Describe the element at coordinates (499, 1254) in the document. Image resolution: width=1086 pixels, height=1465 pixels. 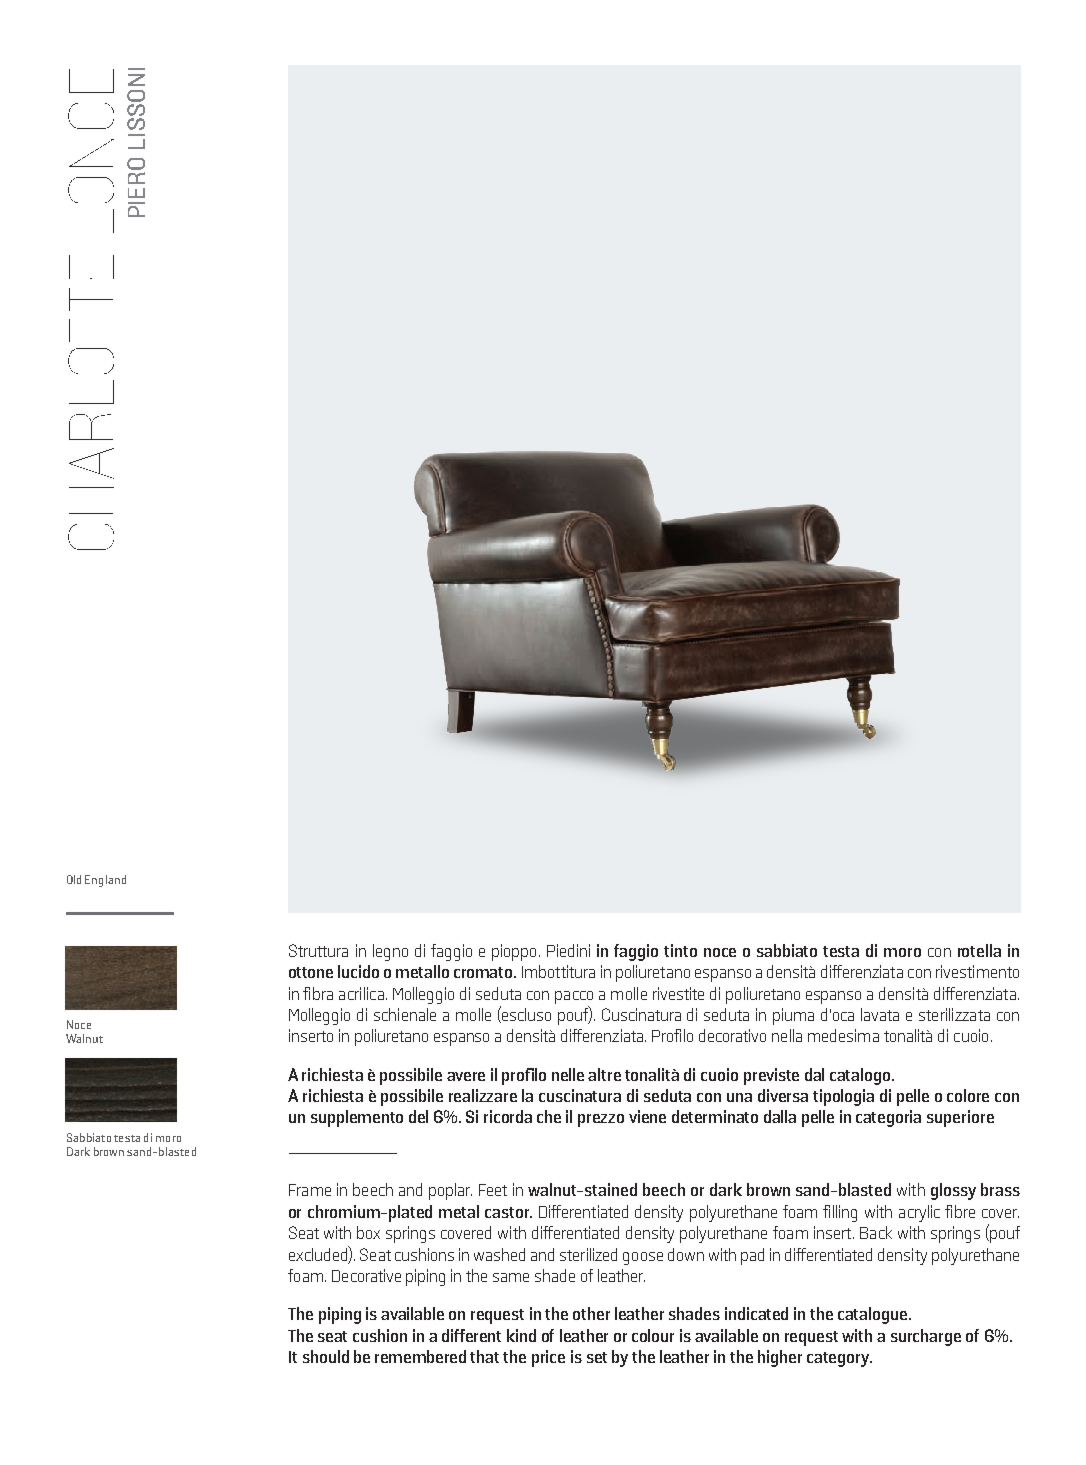
I see `washed` at that location.
